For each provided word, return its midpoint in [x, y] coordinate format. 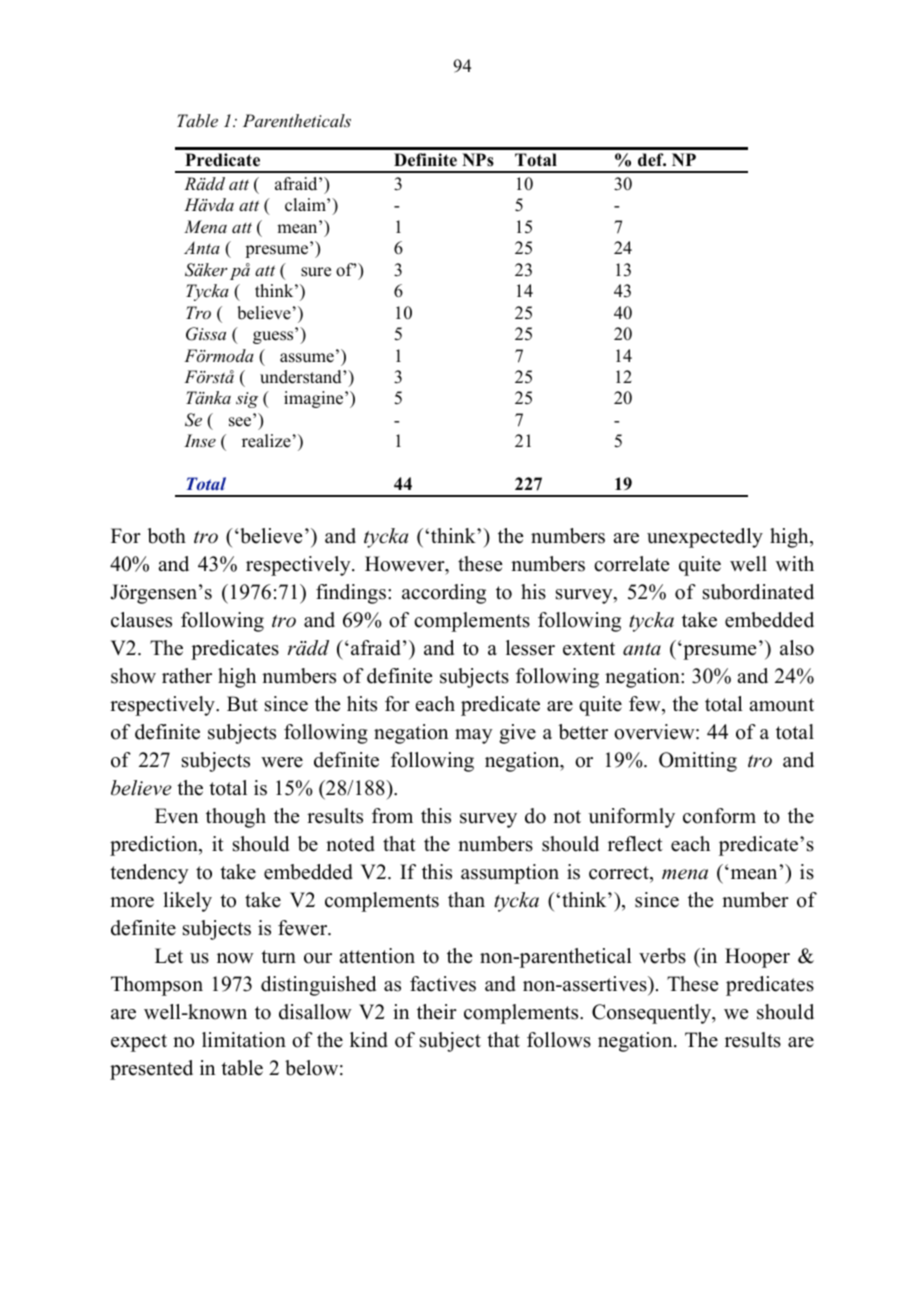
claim [306, 205]
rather [187, 676]
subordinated [758, 592]
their [437, 1012]
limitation [244, 1040]
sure [316, 272]
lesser [530, 648]
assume [307, 358]
